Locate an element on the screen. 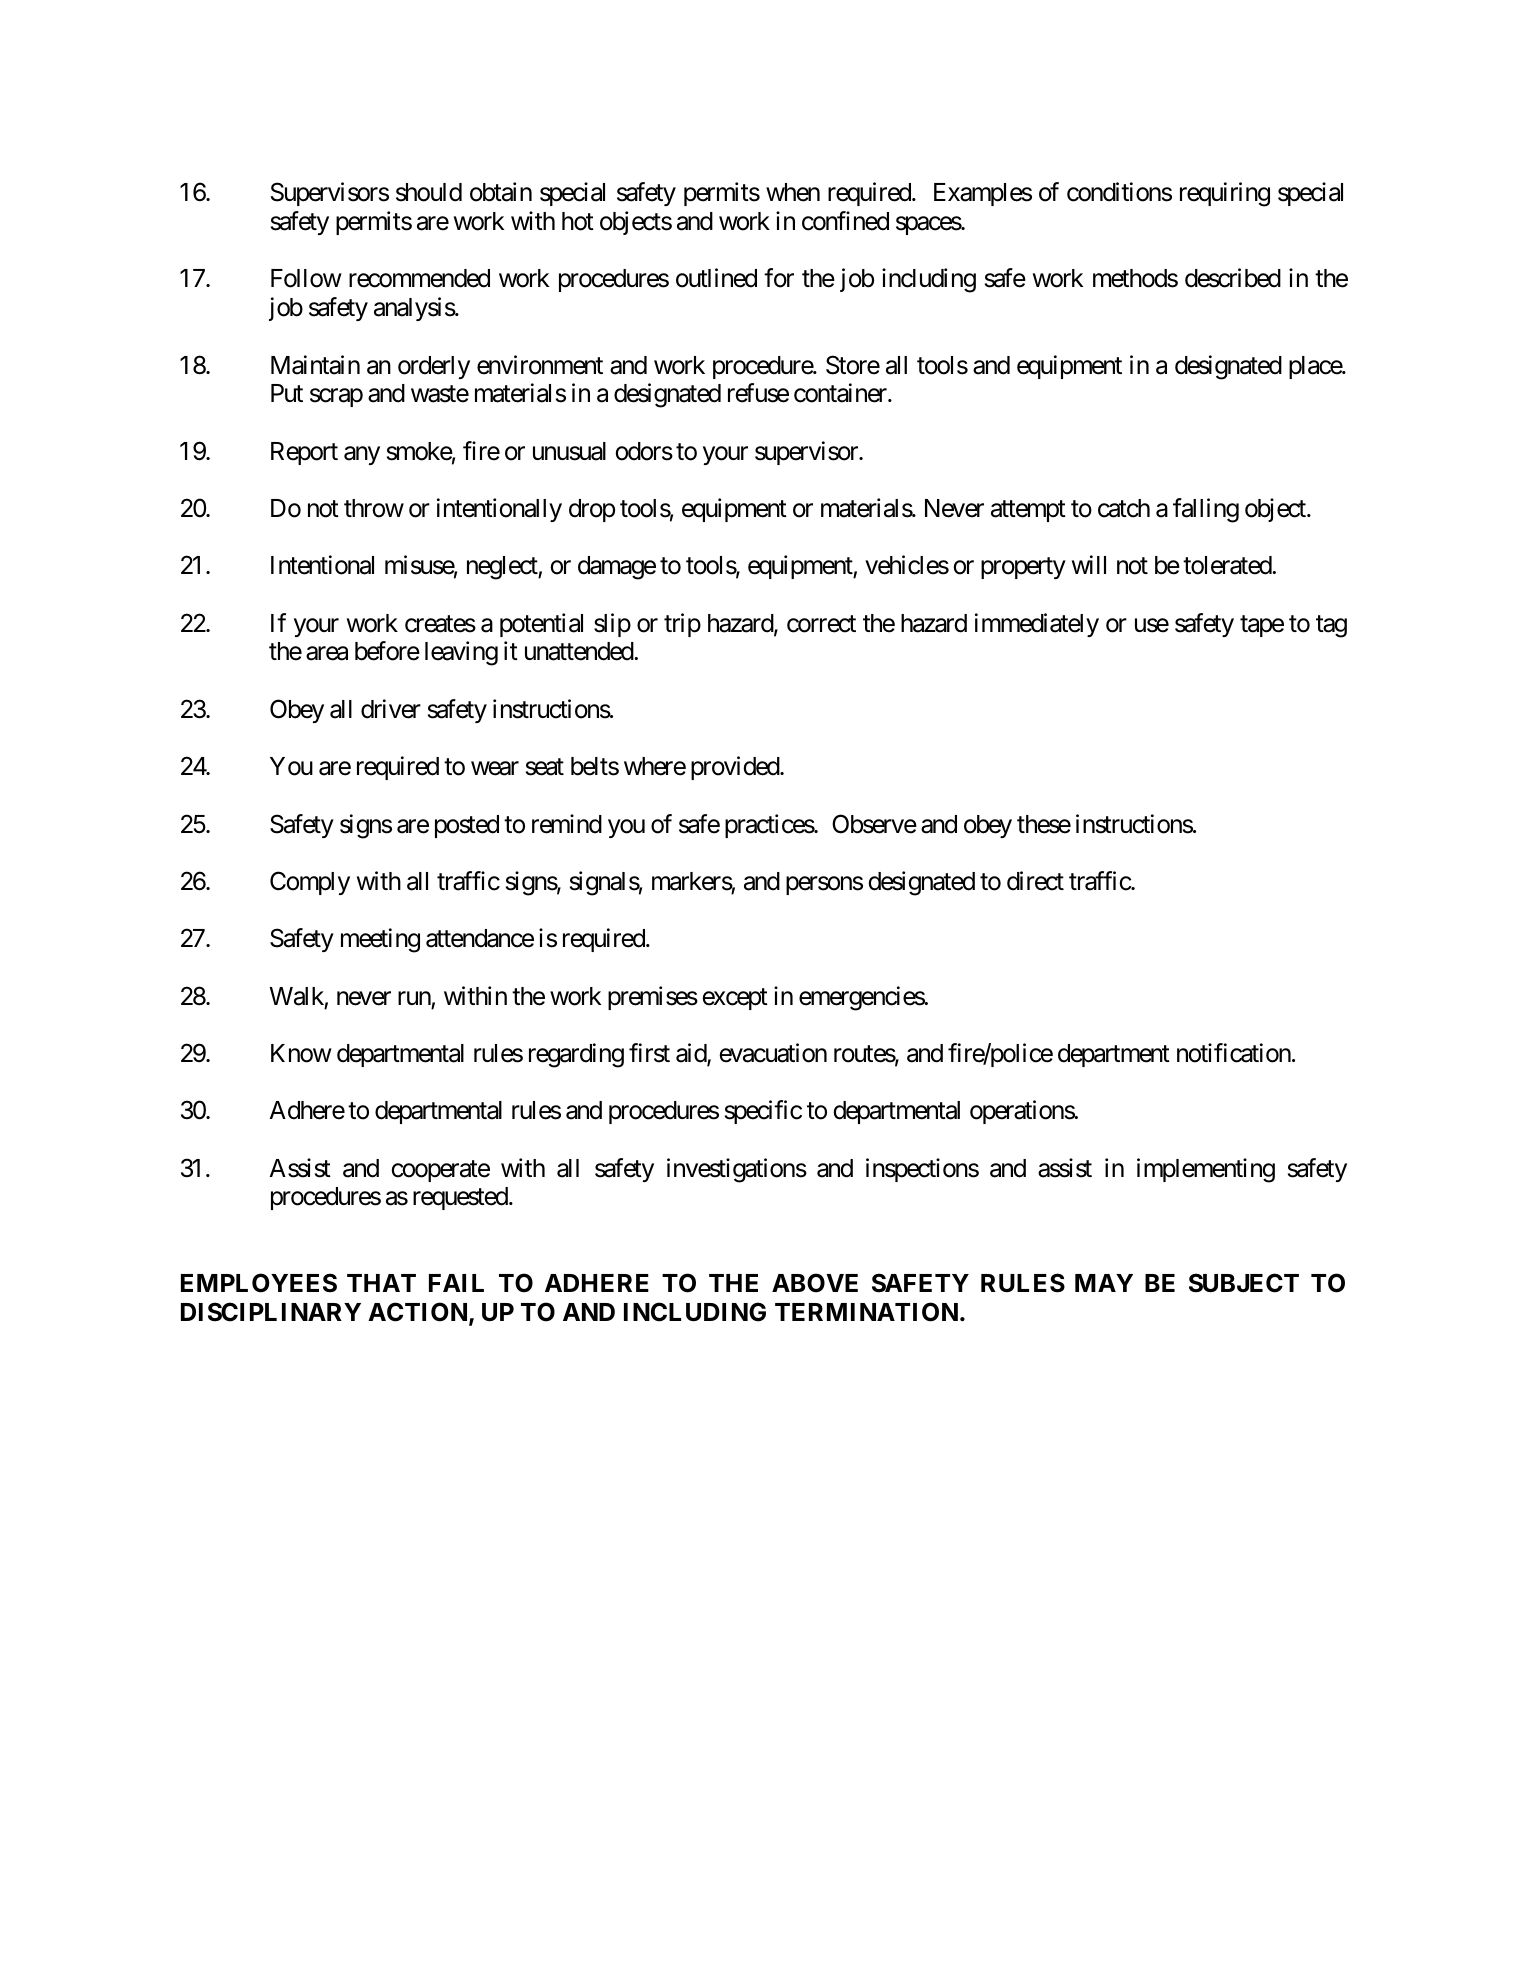  tolerated is located at coordinates (1228, 565).
